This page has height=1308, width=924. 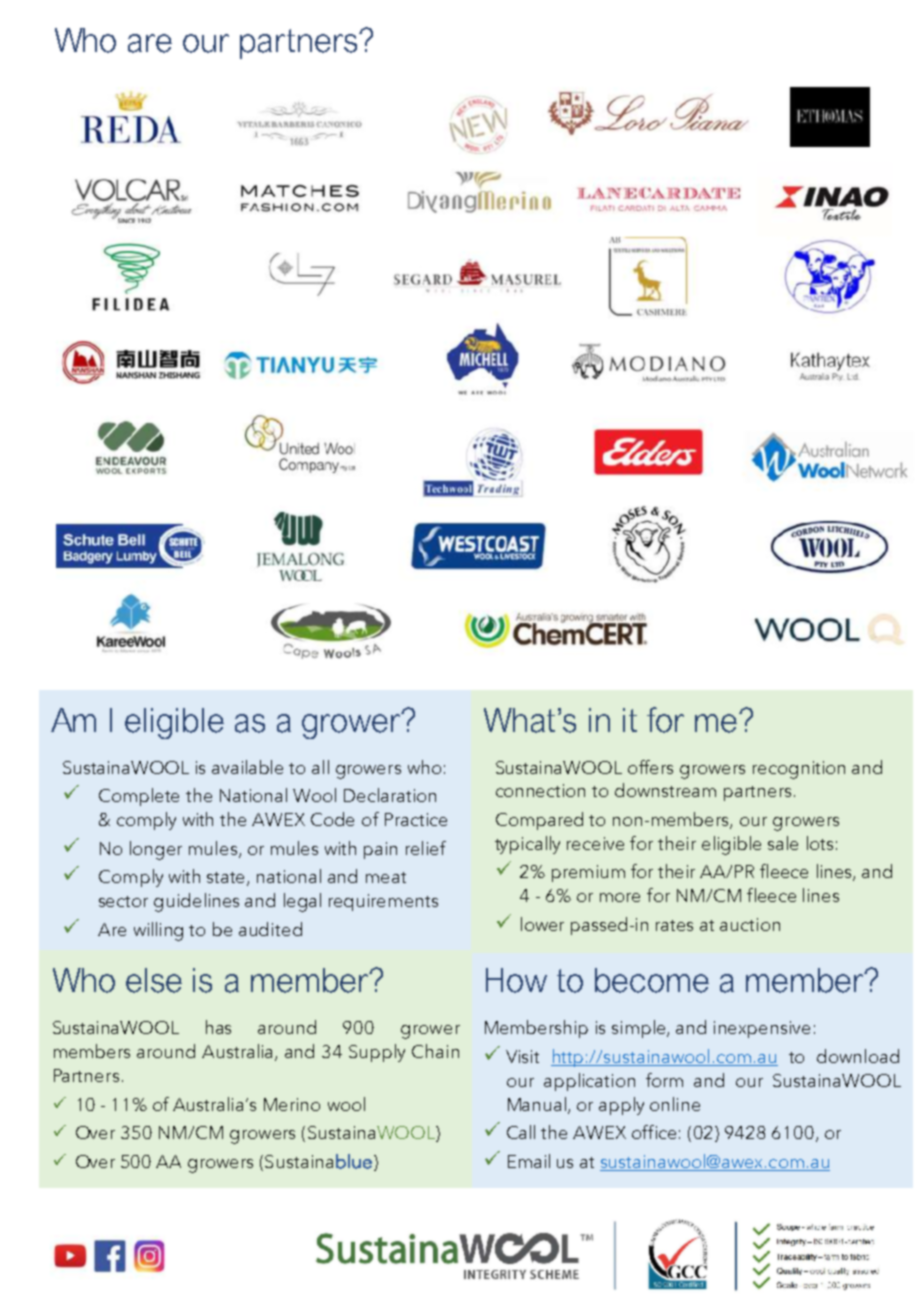 I want to click on inexpensive, so click(x=762, y=1029).
